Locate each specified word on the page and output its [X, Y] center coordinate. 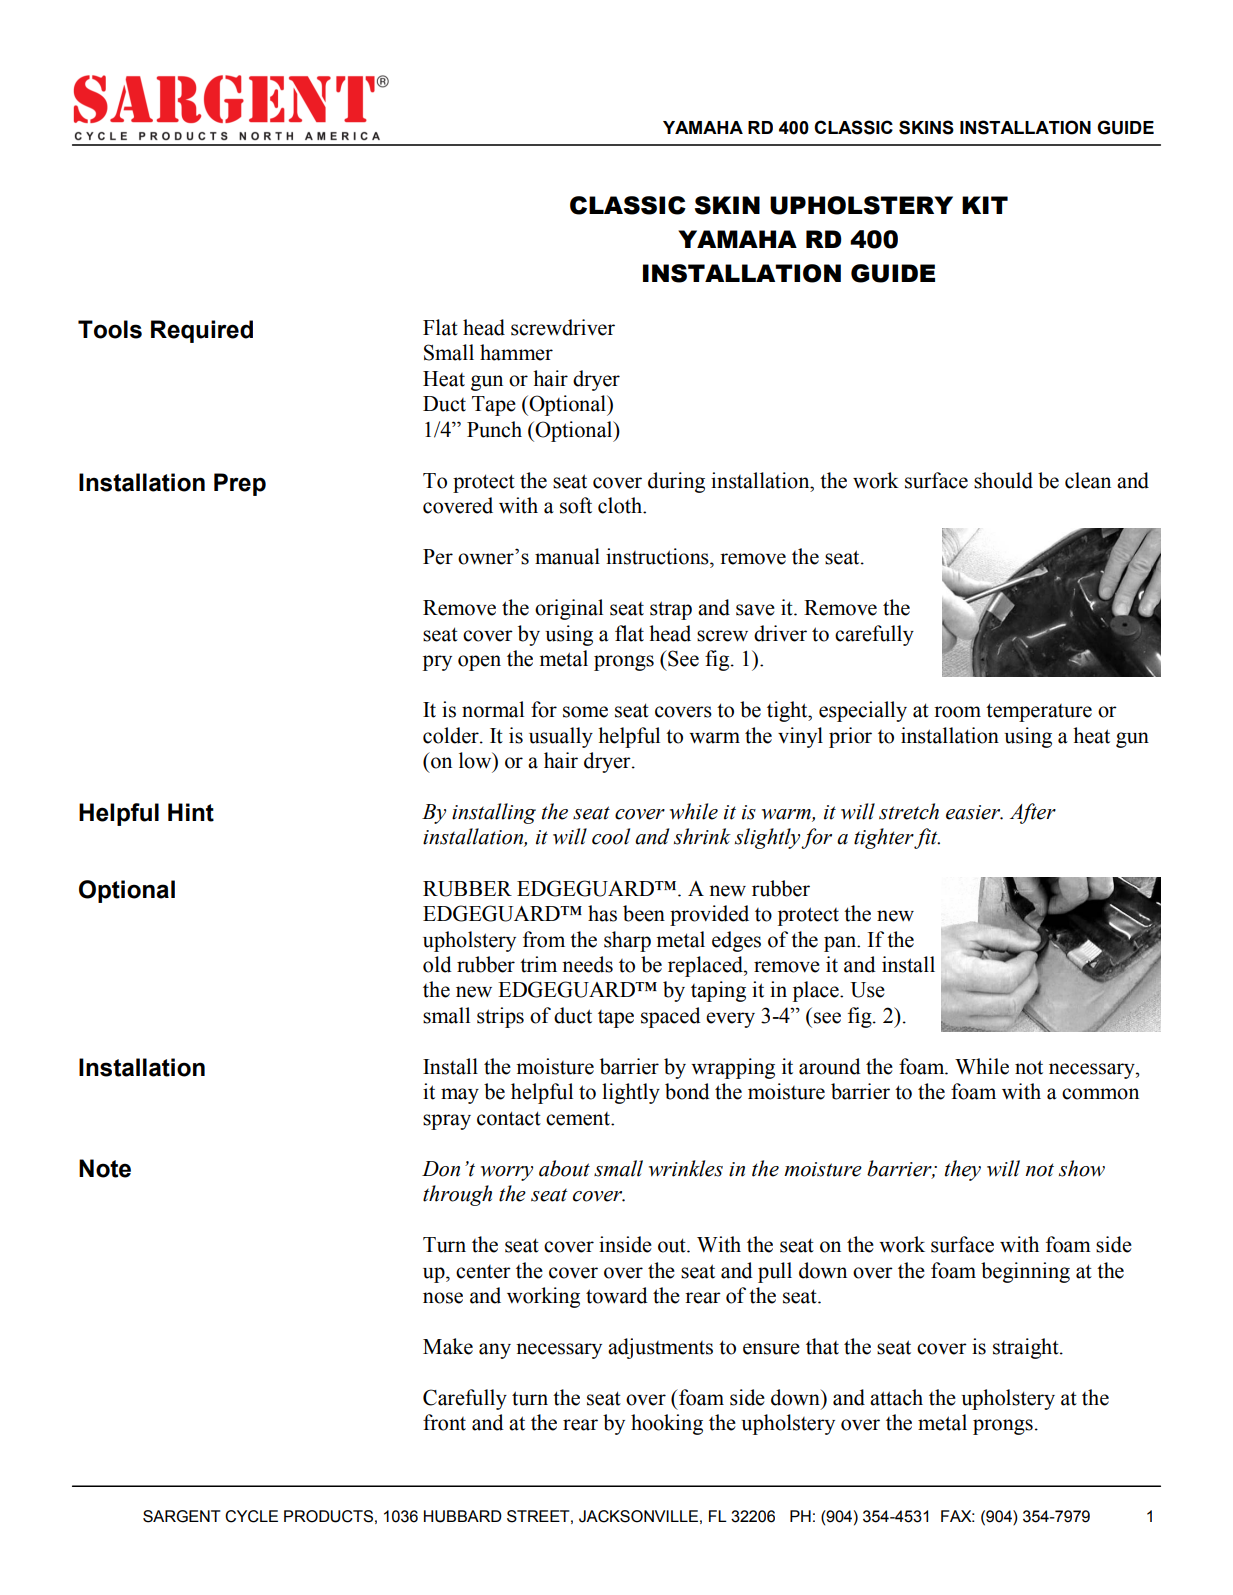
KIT [985, 205]
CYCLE [251, 1516]
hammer [516, 352]
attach [896, 1397]
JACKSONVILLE [638, 1516]
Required [202, 331]
